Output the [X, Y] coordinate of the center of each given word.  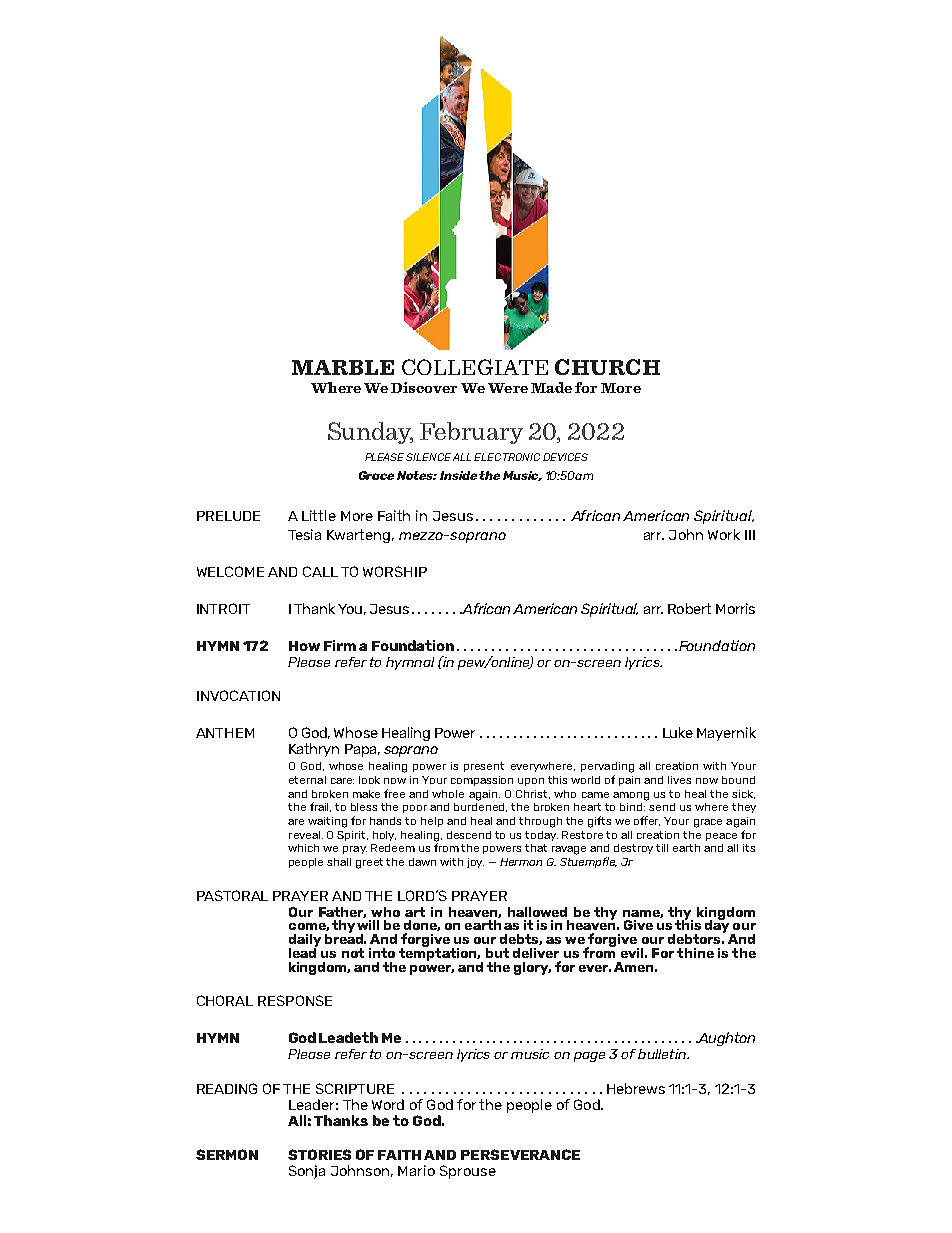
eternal [307, 780]
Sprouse [468, 1172]
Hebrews [636, 1088]
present [484, 767]
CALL [320, 571]
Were [508, 388]
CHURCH [607, 367]
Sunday [370, 433]
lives [679, 780]
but [497, 953]
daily [305, 941]
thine [695, 953]
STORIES [319, 1154]
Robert [689, 608]
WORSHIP [395, 571]
